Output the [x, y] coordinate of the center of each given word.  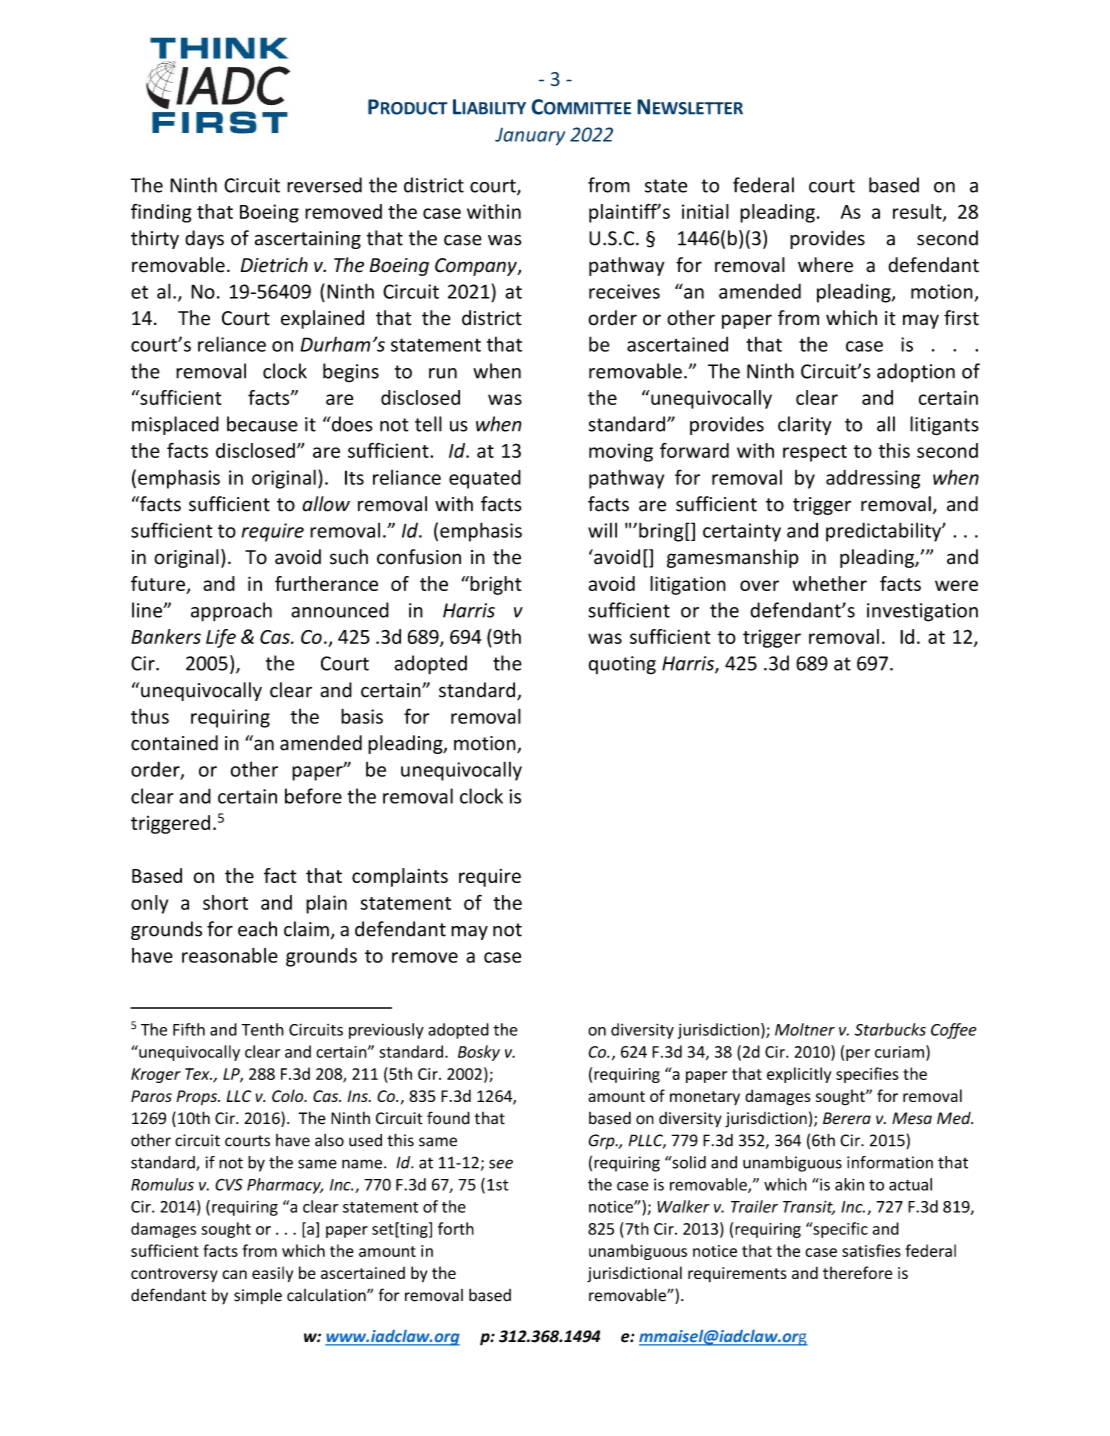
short [225, 902]
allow [326, 504]
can [234, 1274]
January [530, 136]
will [602, 530]
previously [386, 1031]
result [918, 212]
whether [830, 583]
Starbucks [890, 1029]
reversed [324, 185]
